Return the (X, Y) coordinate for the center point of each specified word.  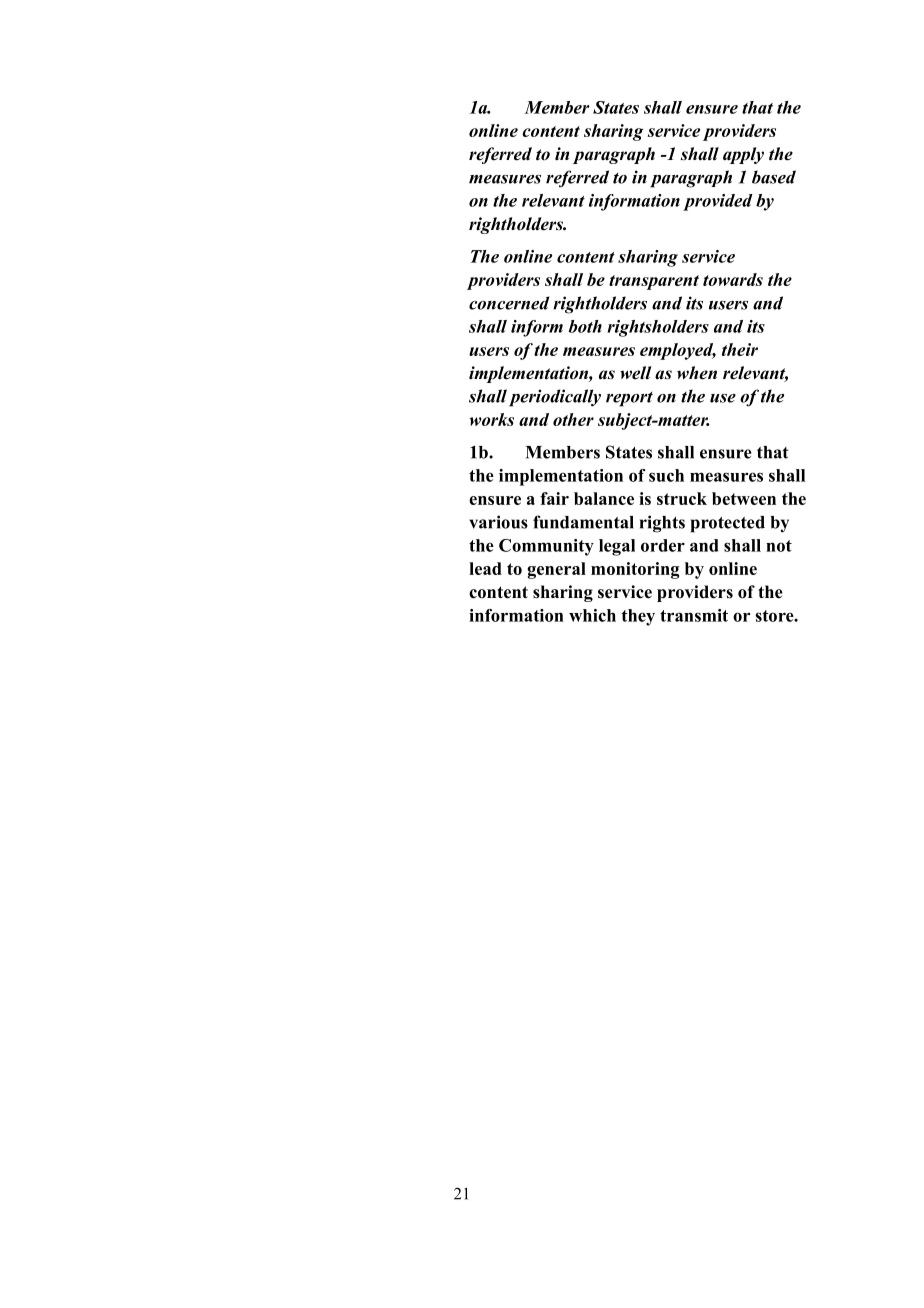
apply (743, 155)
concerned (509, 303)
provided (718, 202)
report (629, 399)
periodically (555, 398)
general (556, 570)
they (638, 617)
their (740, 349)
